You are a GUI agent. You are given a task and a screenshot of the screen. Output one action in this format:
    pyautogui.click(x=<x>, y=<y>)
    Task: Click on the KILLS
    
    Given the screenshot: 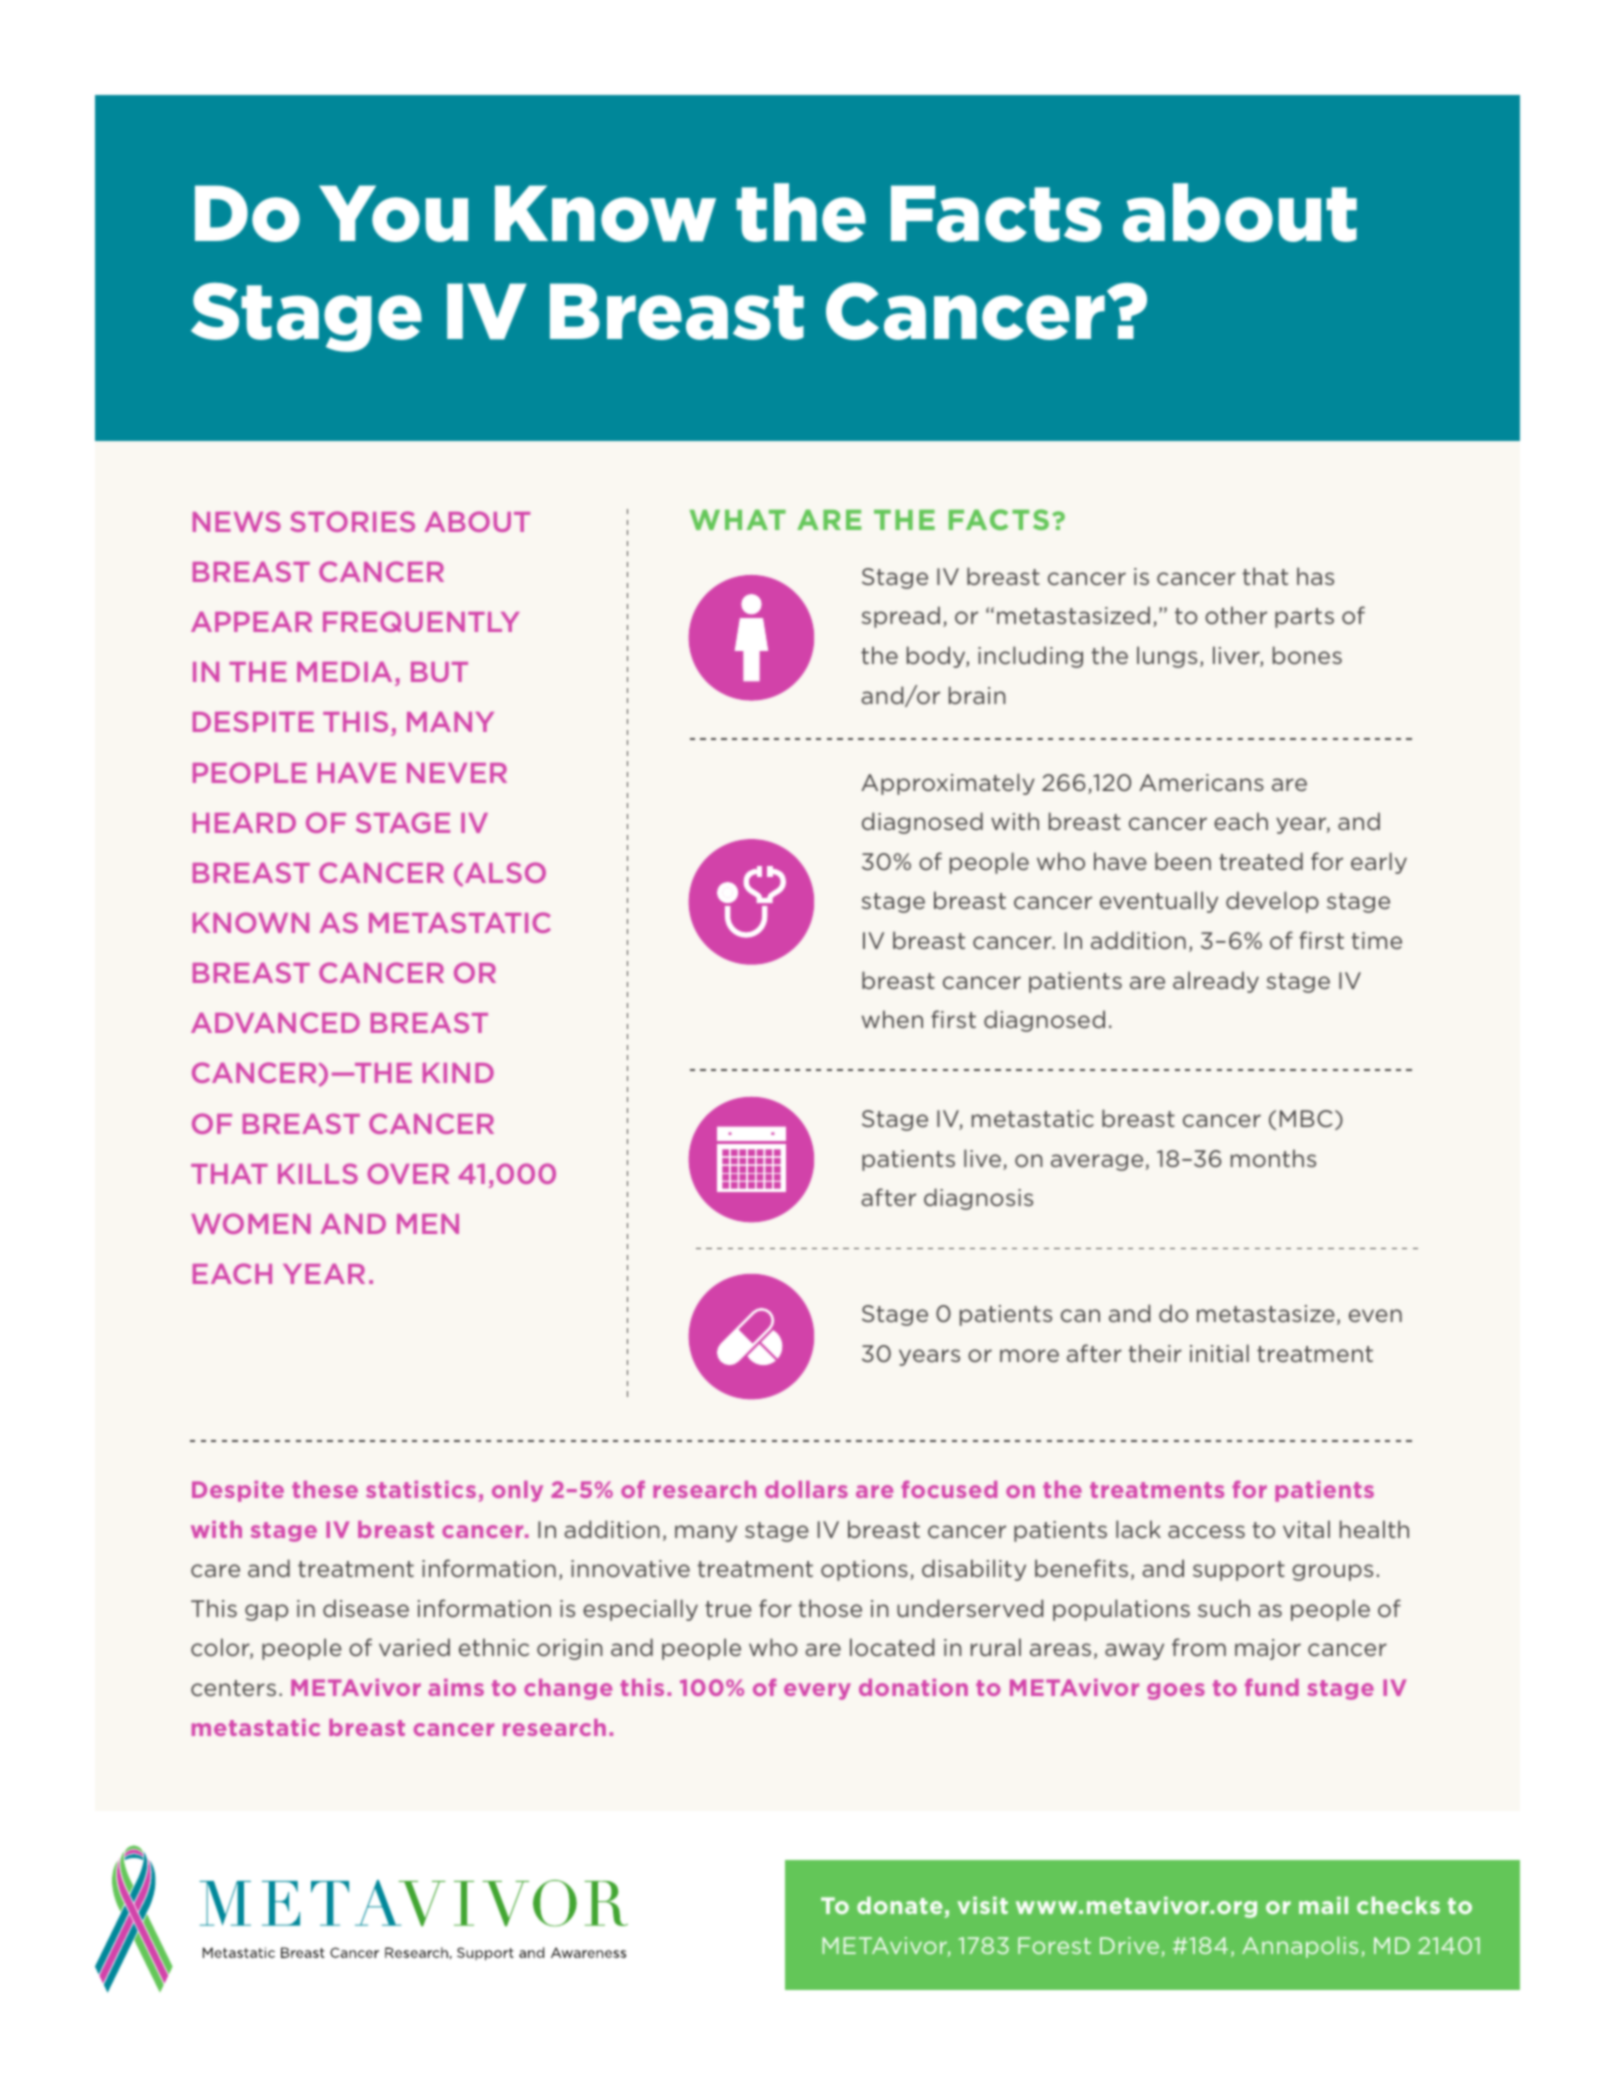 What is the action you would take?
    pyautogui.click(x=318, y=1173)
